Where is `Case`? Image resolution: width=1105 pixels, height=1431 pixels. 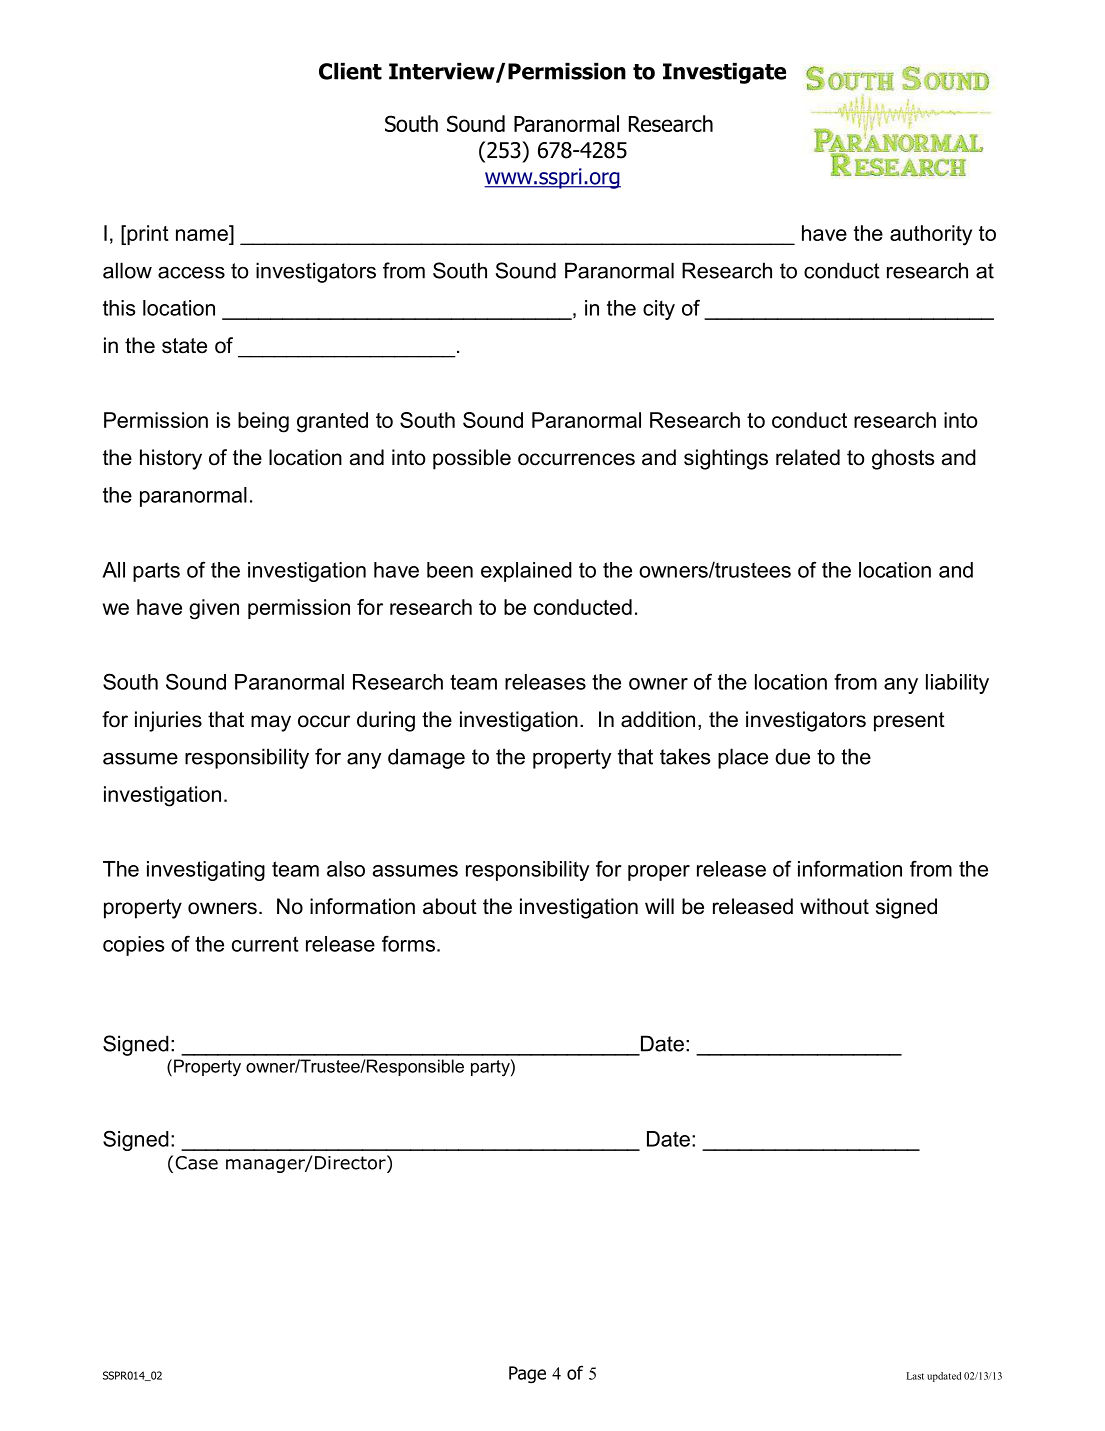 Case is located at coordinates (196, 1163).
